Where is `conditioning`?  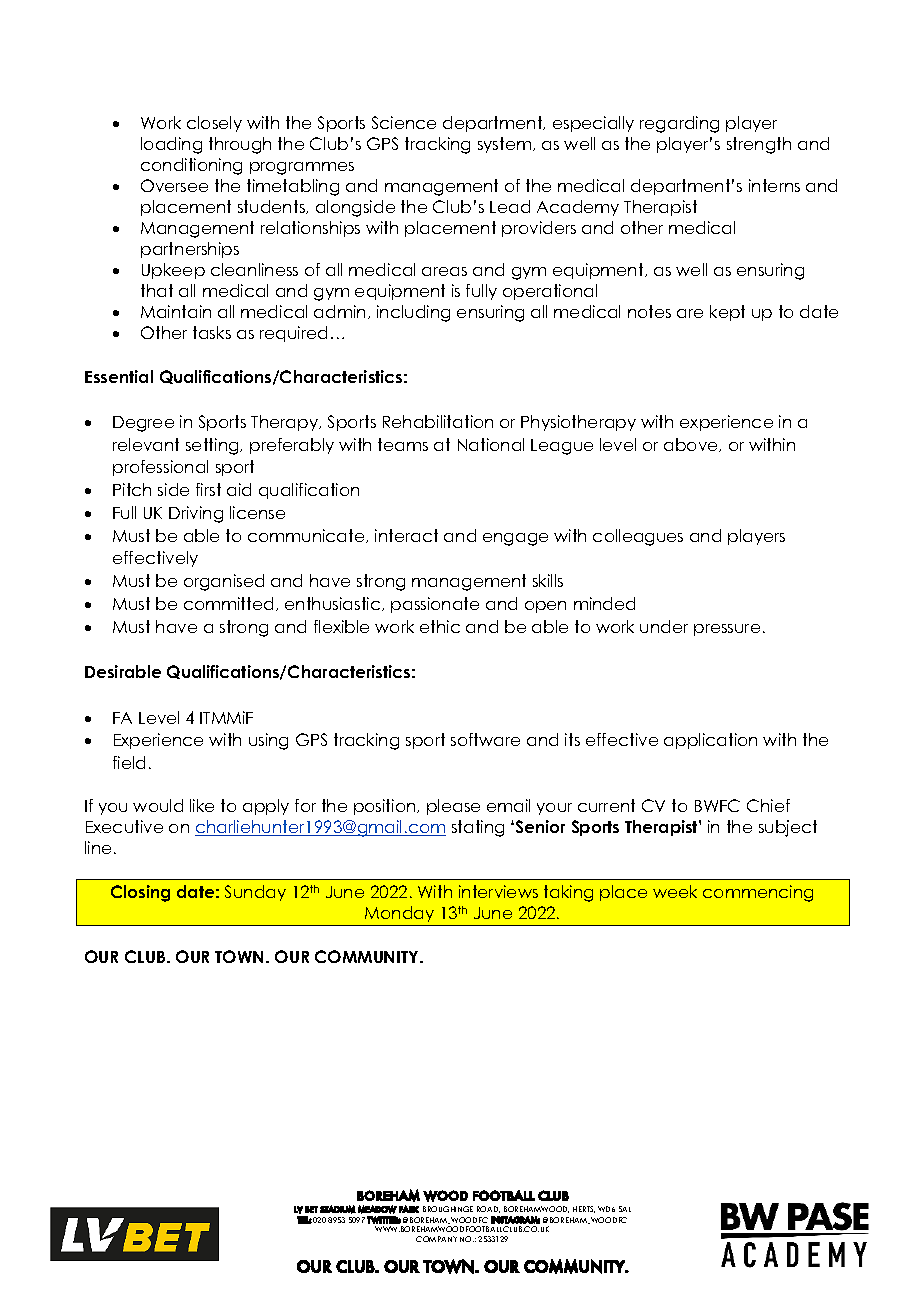
conditioning is located at coordinates (191, 166).
